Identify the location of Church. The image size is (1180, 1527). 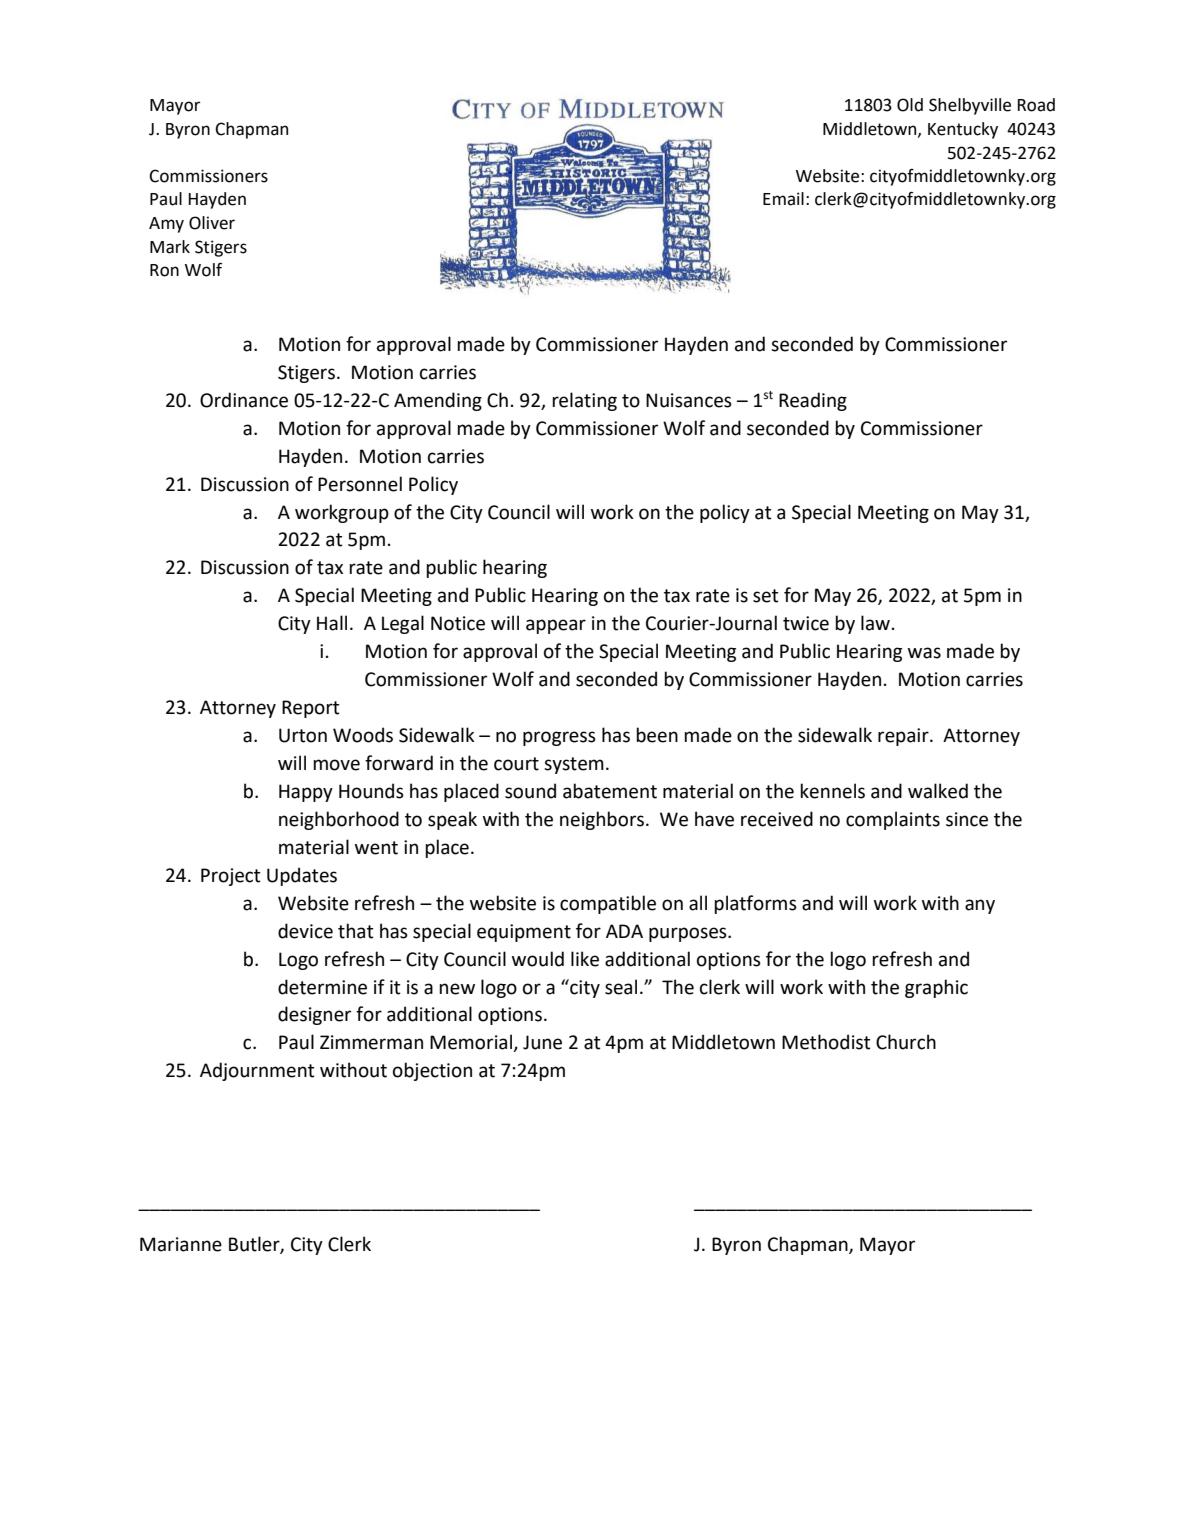
(906, 1042).
